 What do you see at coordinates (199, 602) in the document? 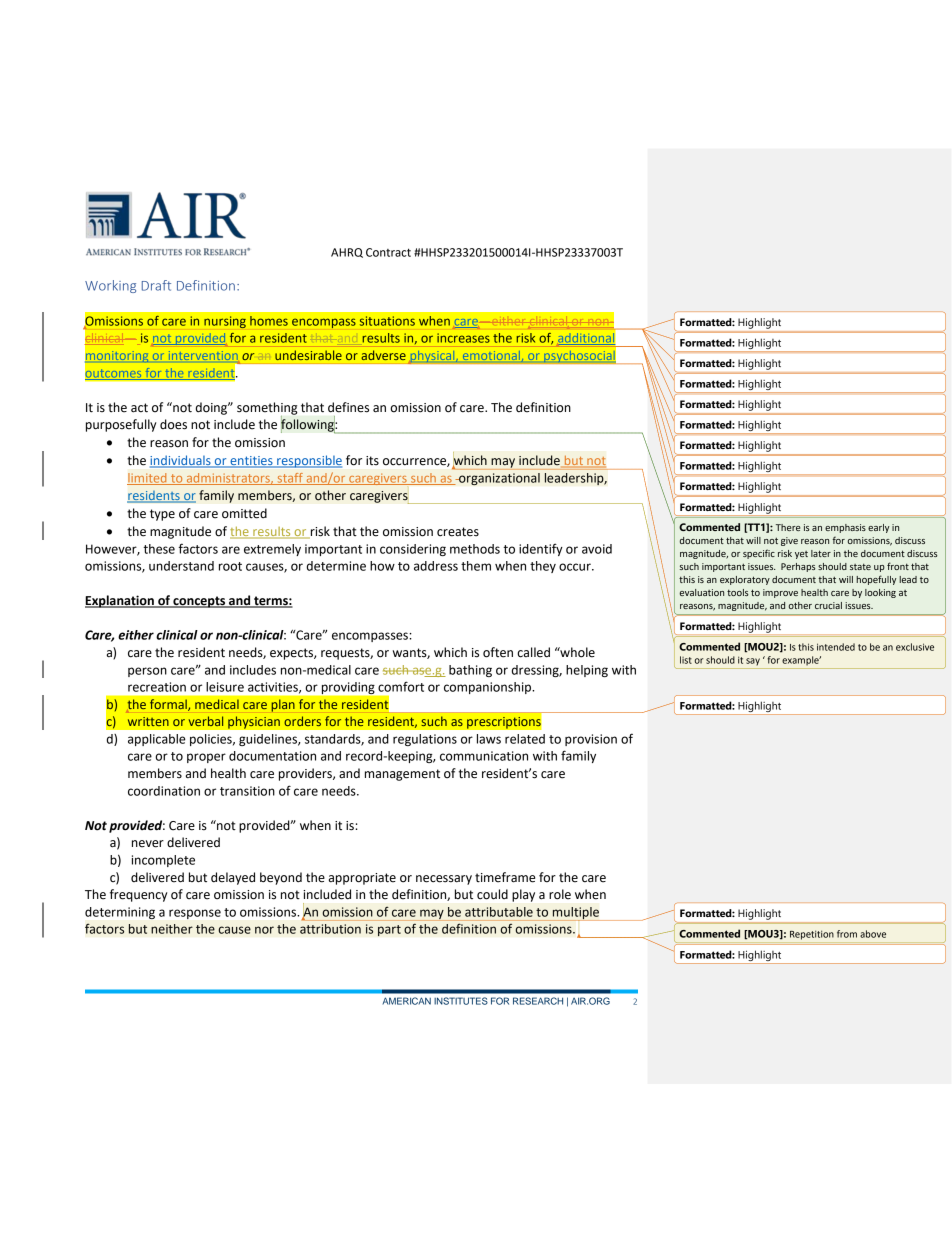
I see `concepts` at bounding box center [199, 602].
